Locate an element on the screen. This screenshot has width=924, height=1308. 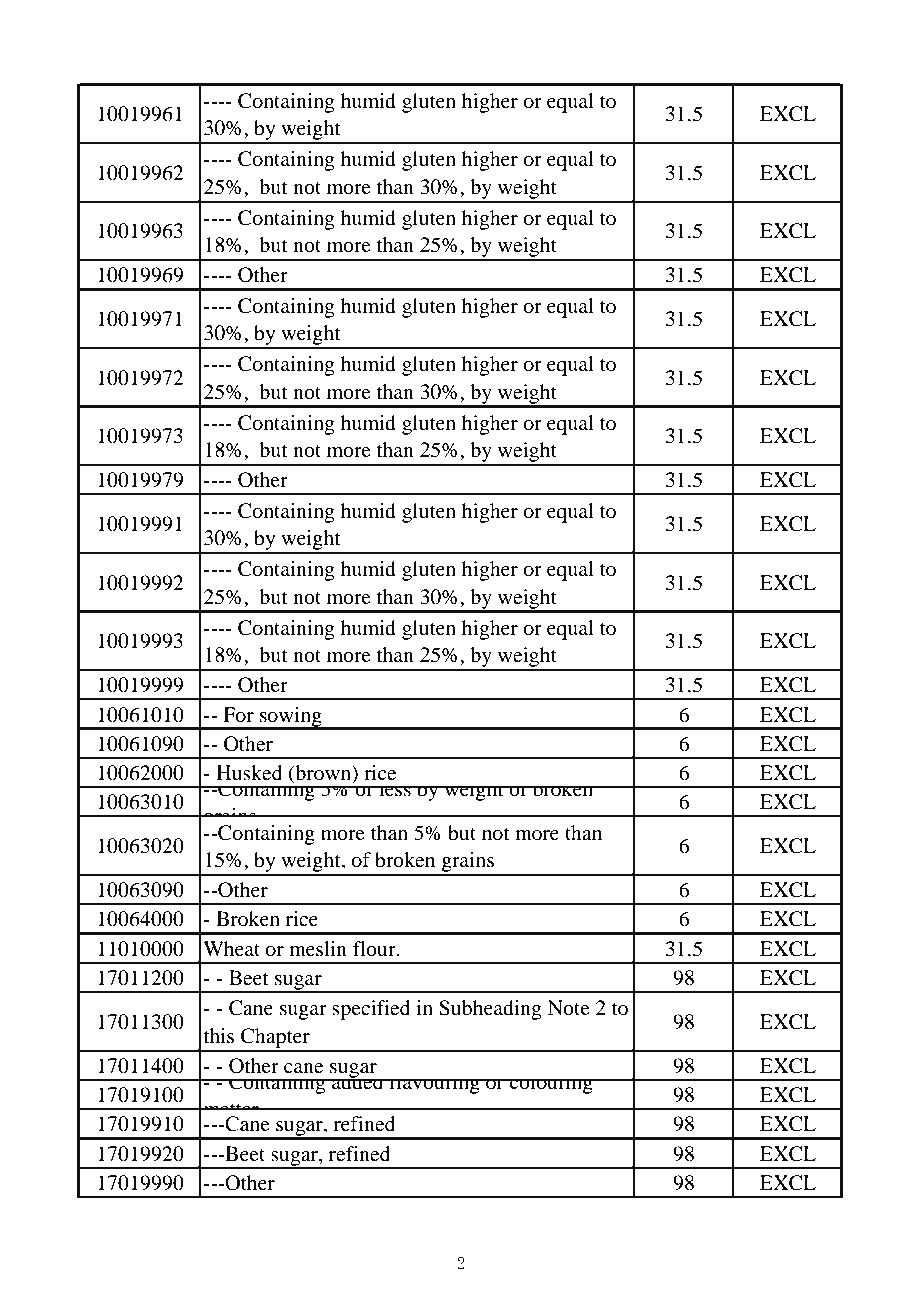
Wheat is located at coordinates (231, 949).
